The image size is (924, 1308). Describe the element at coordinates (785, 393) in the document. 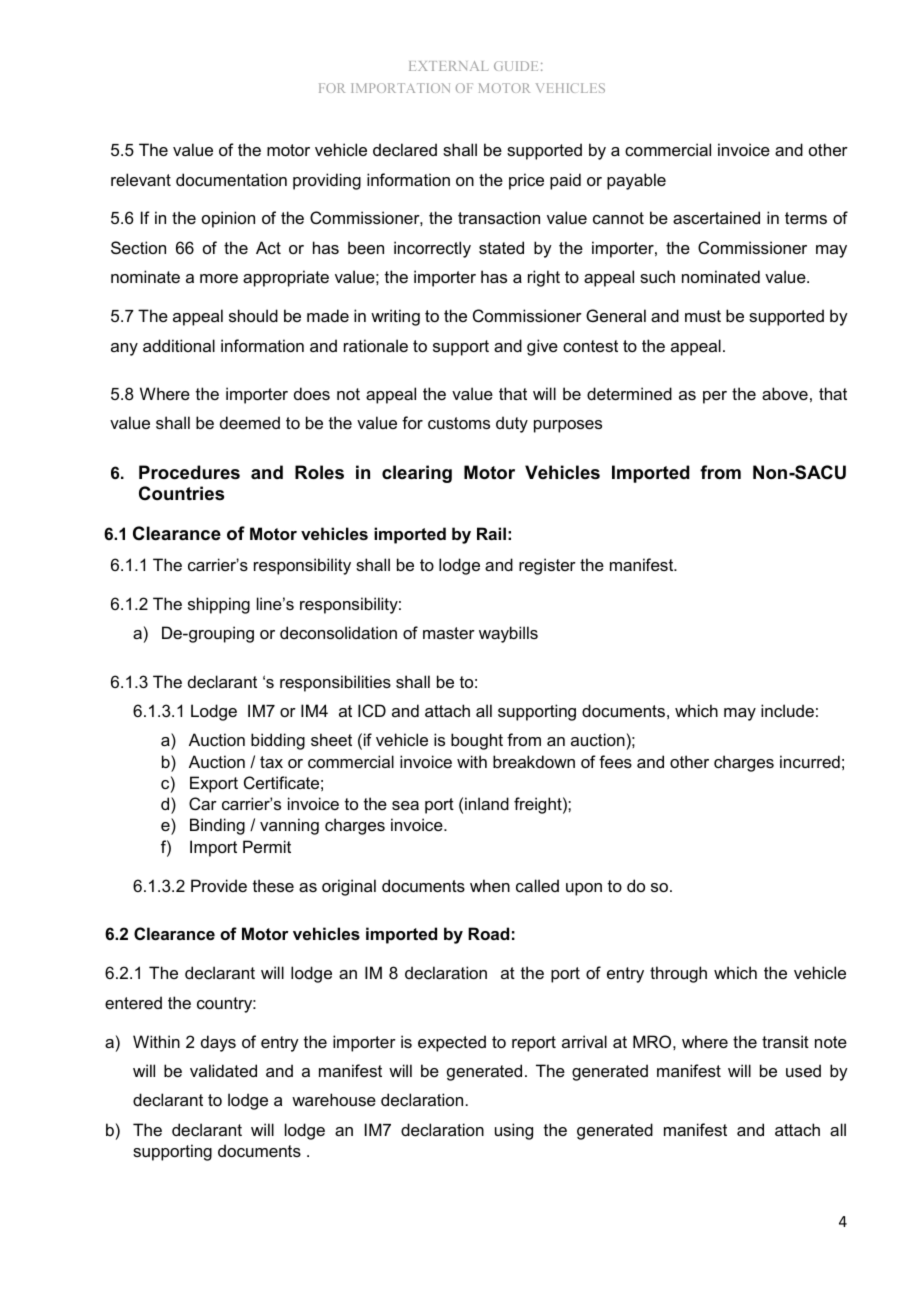

I see `above` at that location.
